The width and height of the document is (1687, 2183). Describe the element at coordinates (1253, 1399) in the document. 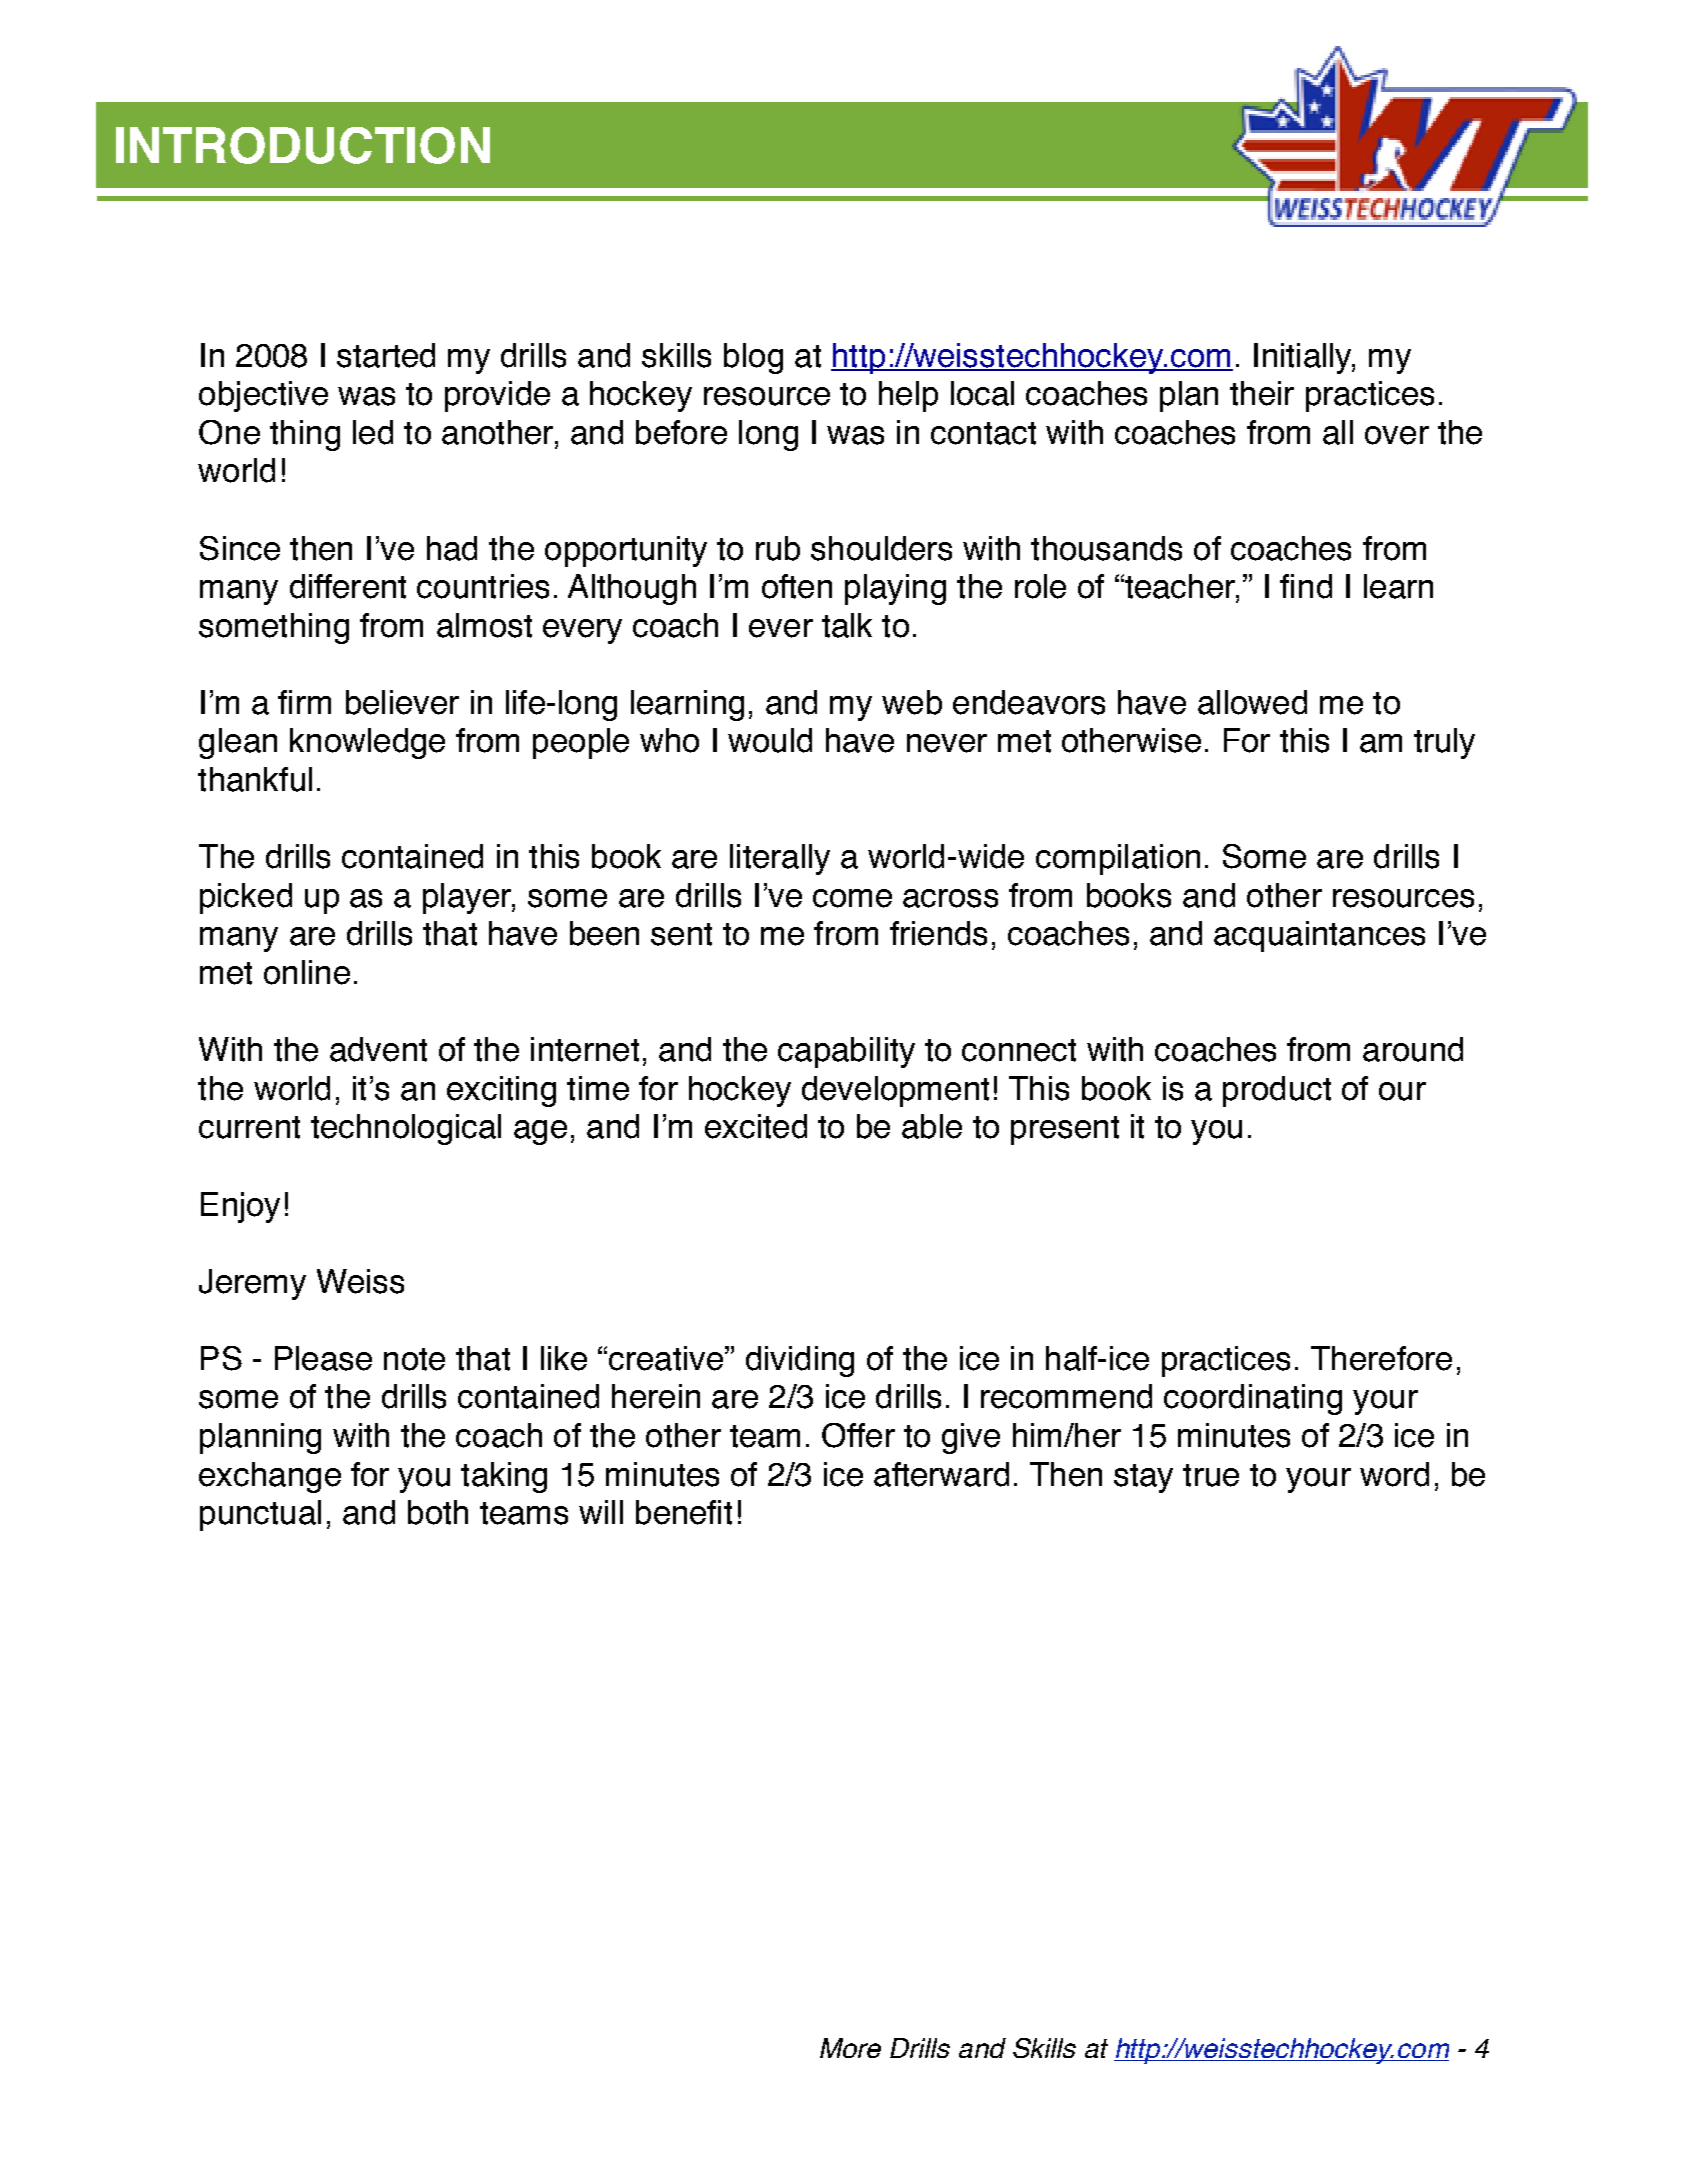

I see `coordinating` at that location.
